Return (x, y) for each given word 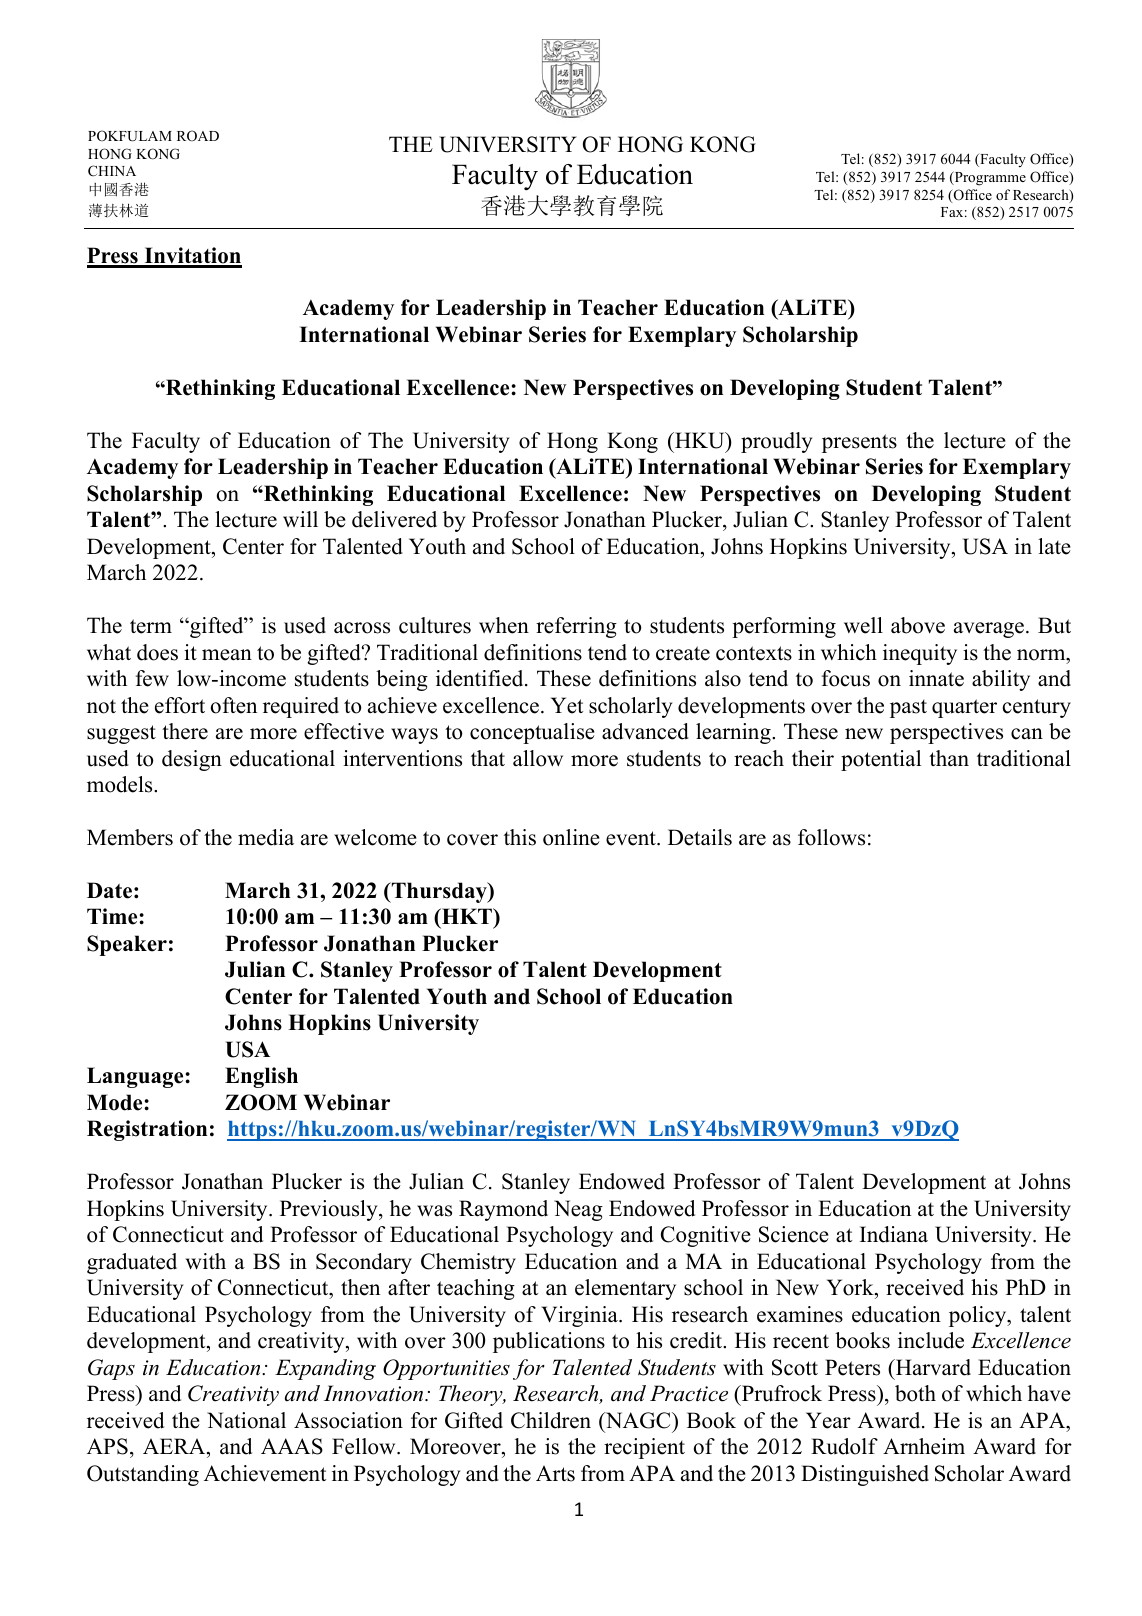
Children (551, 1420)
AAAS (292, 1446)
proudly (776, 442)
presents (859, 443)
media (266, 837)
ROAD (198, 136)
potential (881, 760)
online (571, 837)
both (915, 1393)
